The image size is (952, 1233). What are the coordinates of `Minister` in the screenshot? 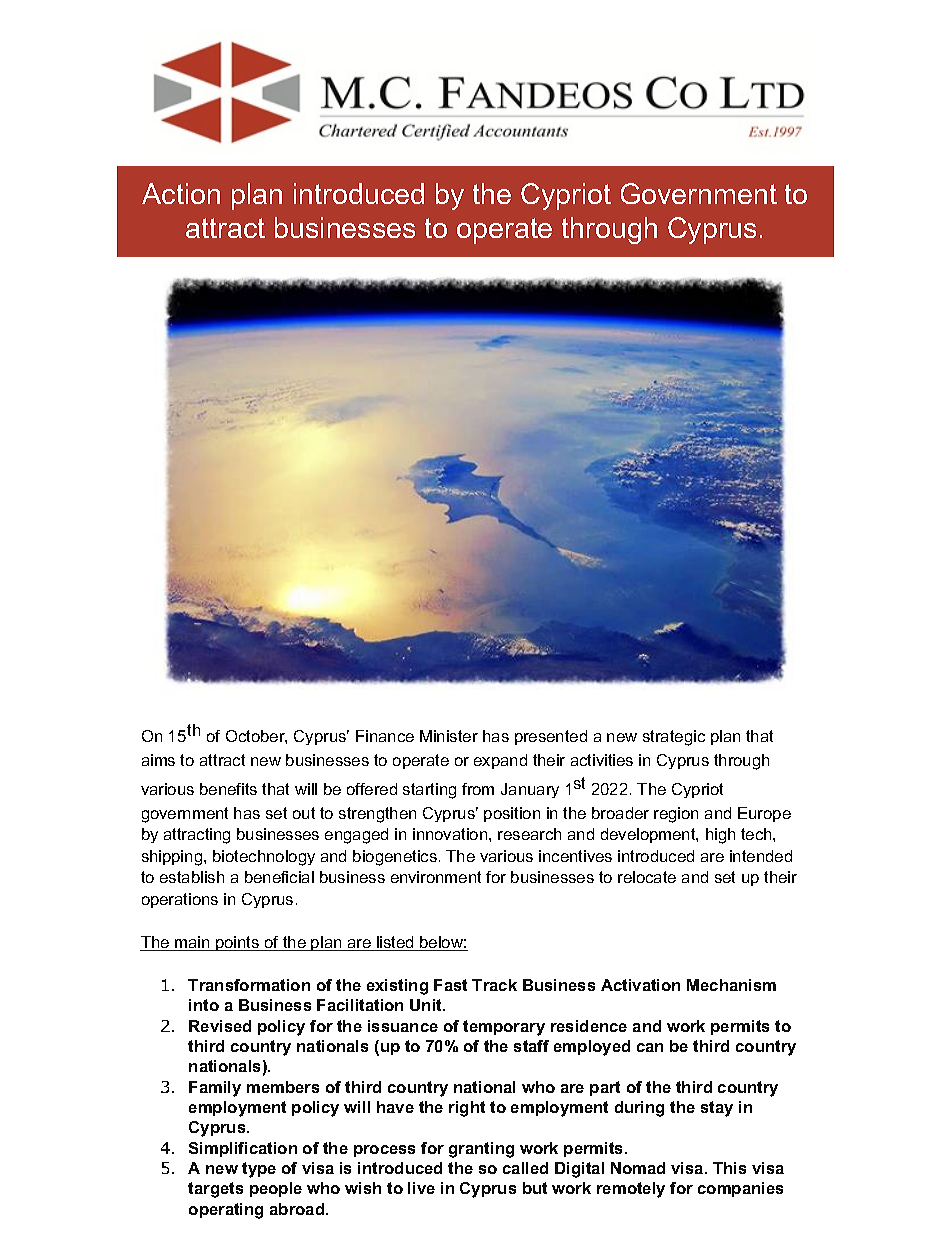 It's located at (449, 736).
